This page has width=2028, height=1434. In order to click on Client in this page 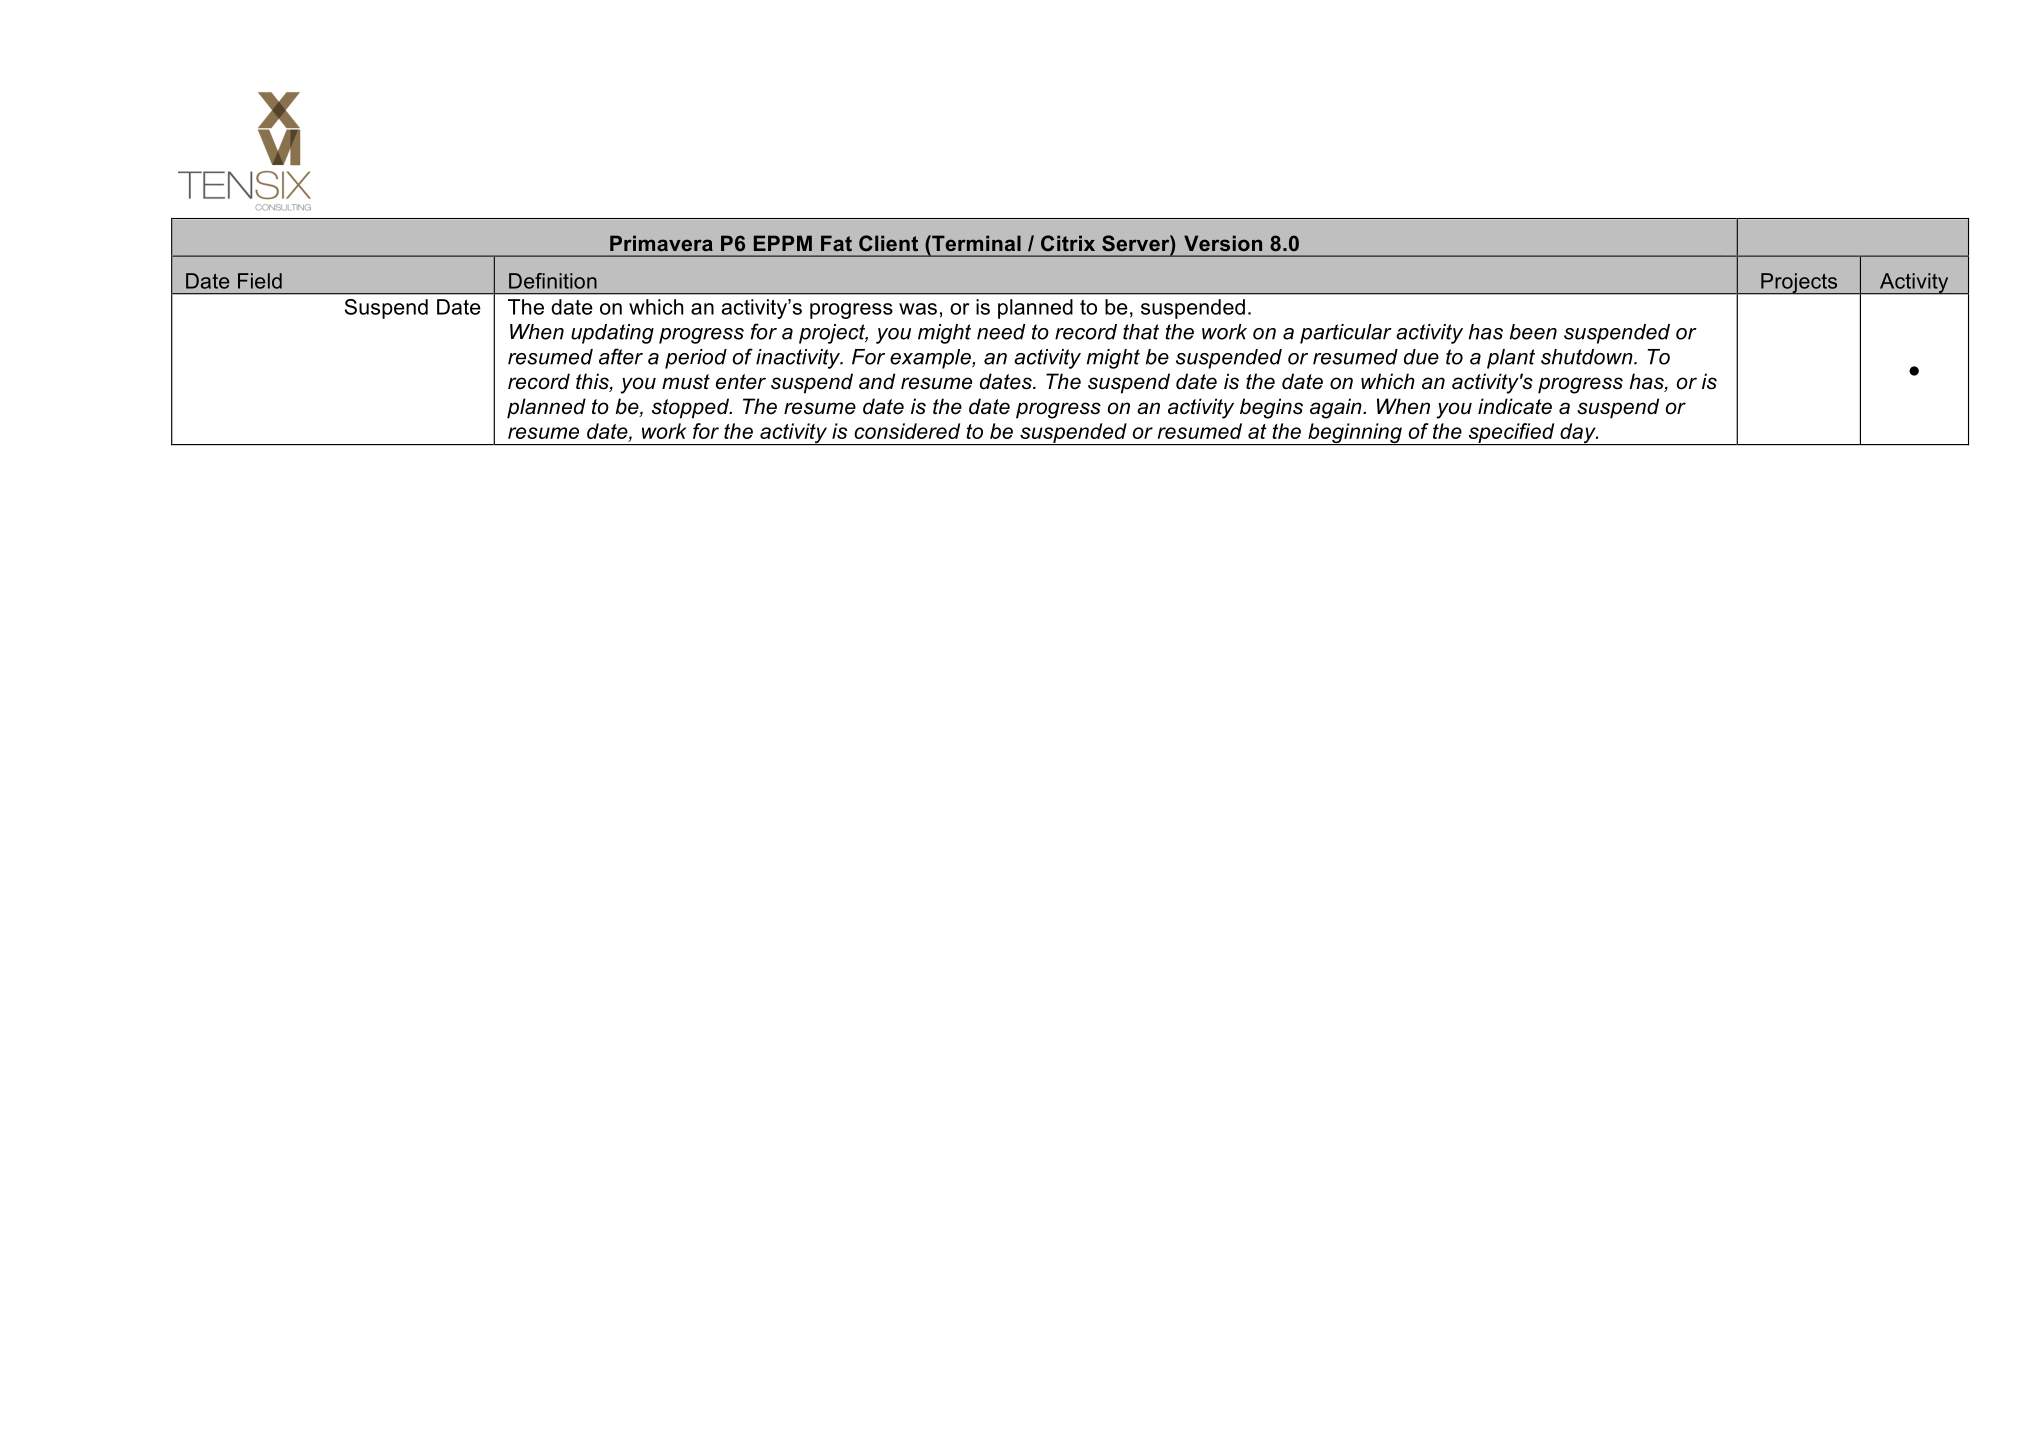, I will do `click(888, 243)`.
